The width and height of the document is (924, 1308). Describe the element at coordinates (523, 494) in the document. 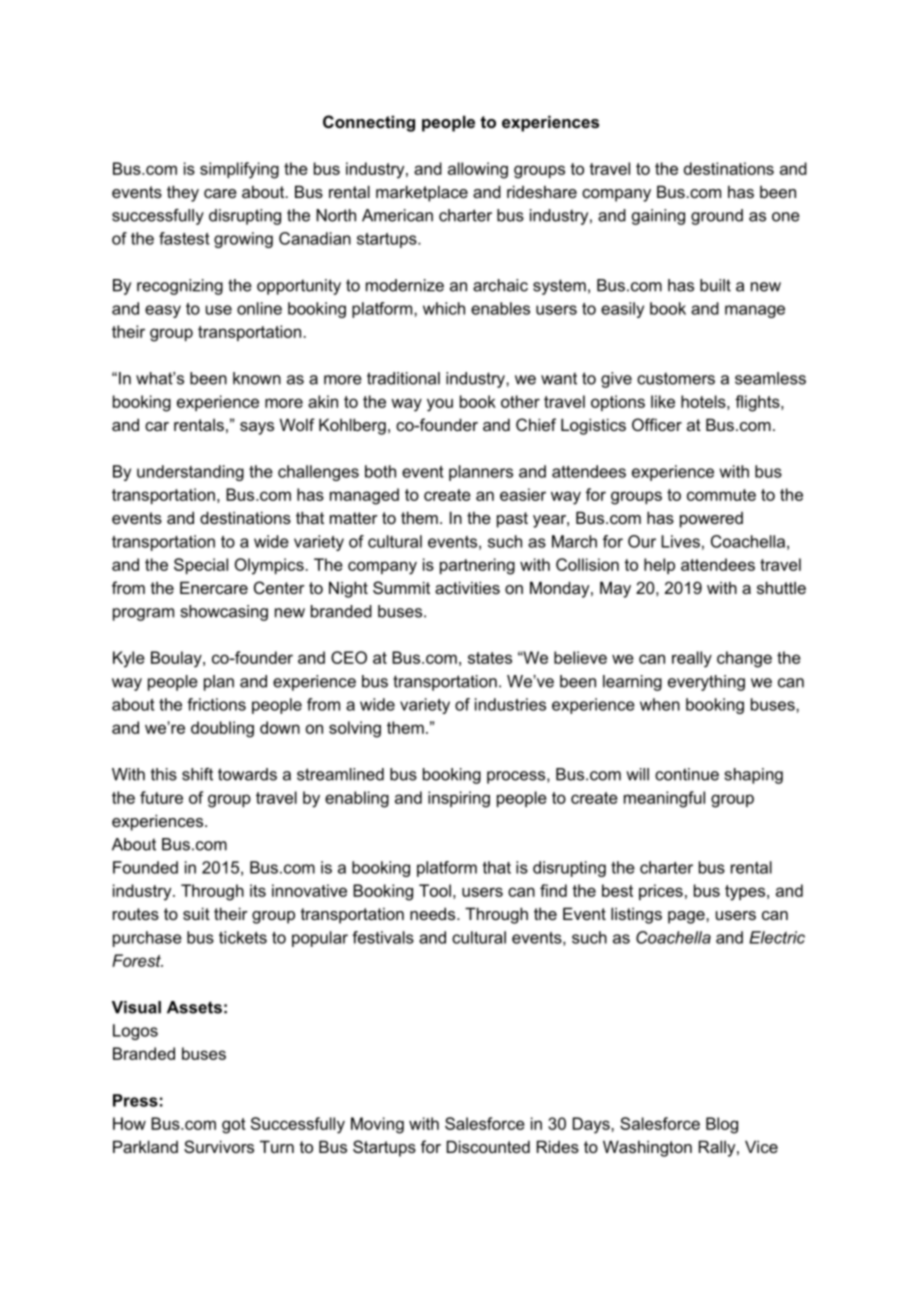

I see `easier` at that location.
